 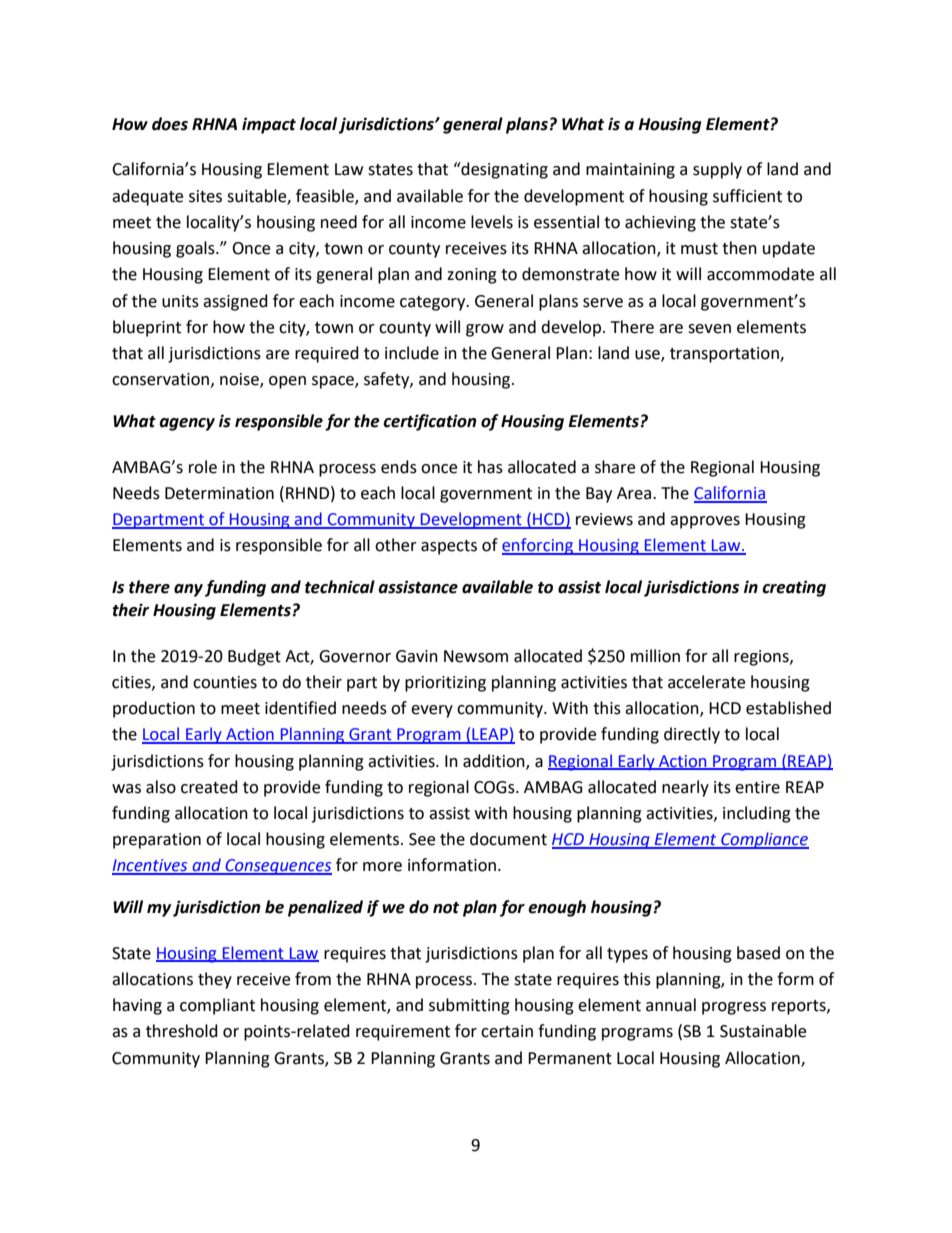 What do you see at coordinates (182, 1031) in the page?
I see `threshold` at bounding box center [182, 1031].
